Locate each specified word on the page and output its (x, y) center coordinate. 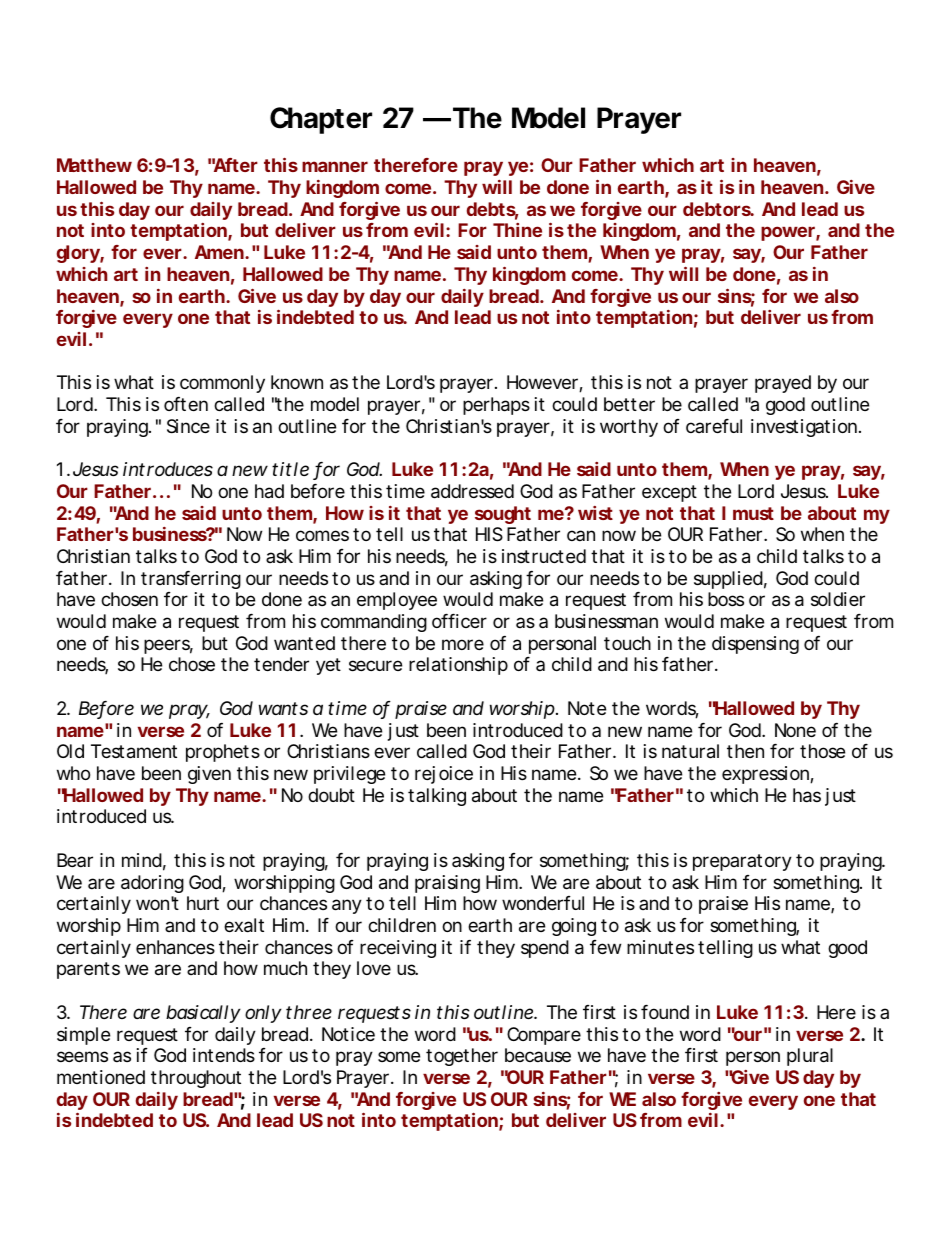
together (462, 1057)
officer (459, 621)
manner (335, 166)
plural (810, 1057)
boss (726, 599)
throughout (196, 1079)
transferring (191, 580)
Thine (517, 230)
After (235, 165)
